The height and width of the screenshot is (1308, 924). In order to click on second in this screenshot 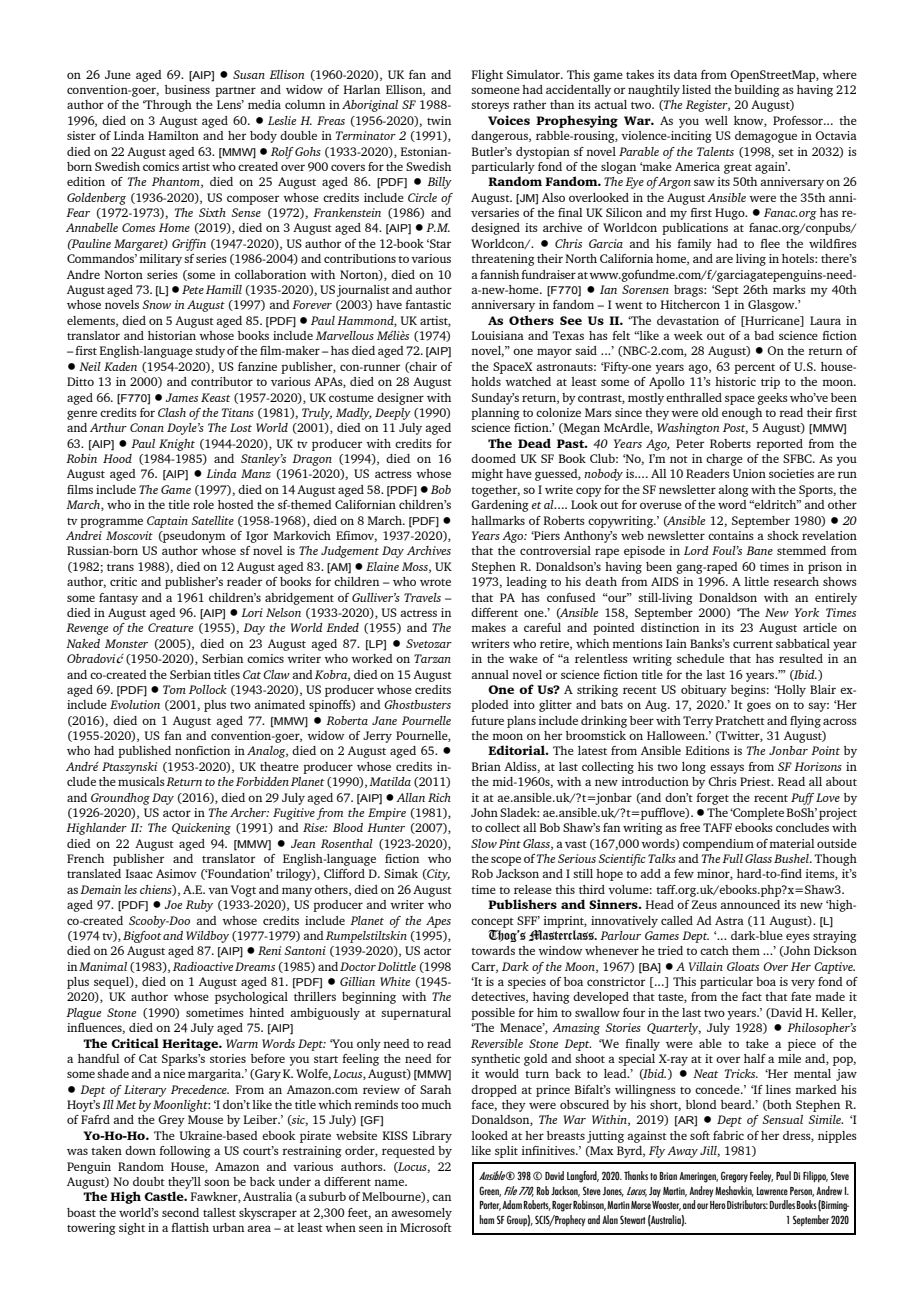, I will do `click(180, 1212)`.
